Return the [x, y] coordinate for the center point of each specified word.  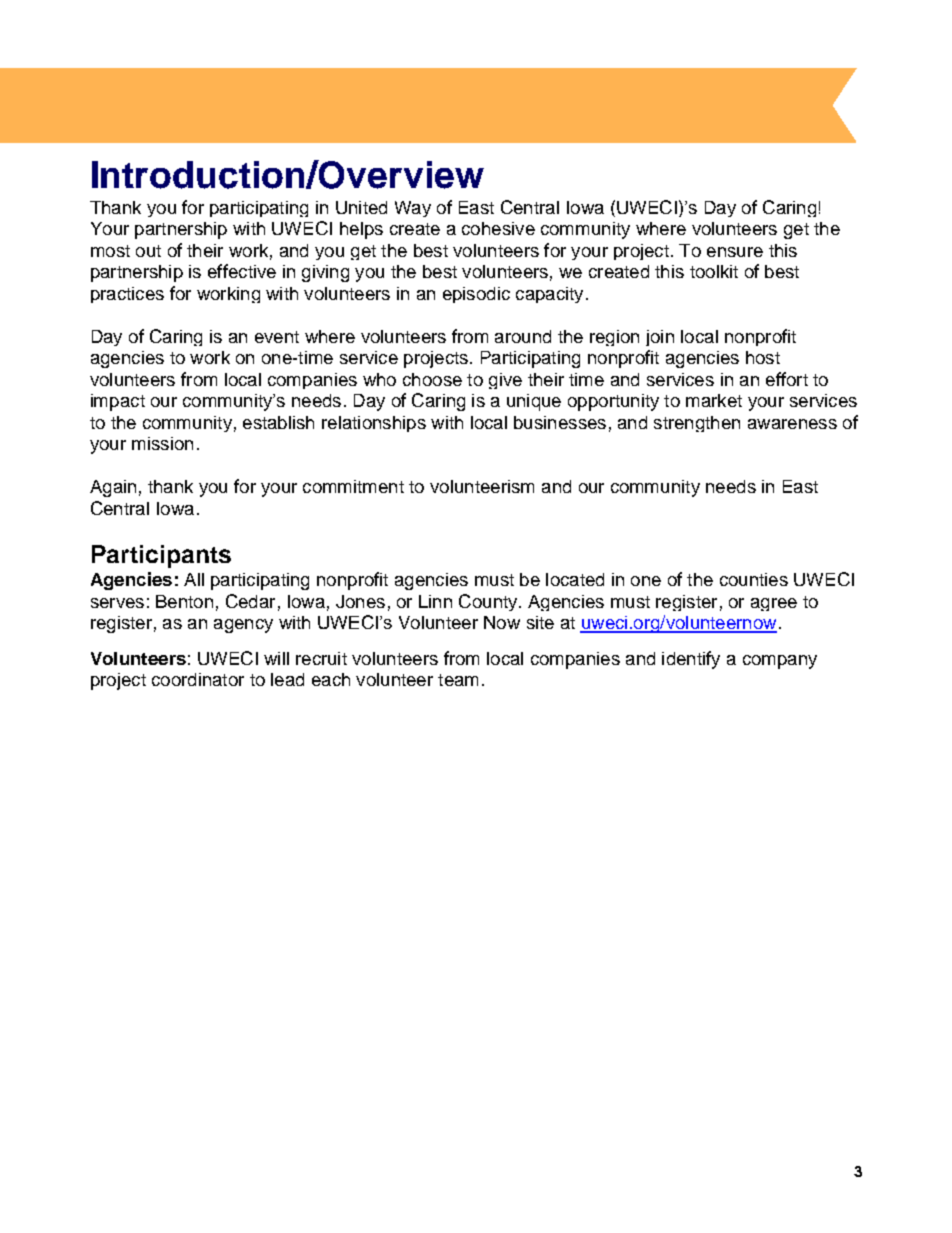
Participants [161, 556]
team [458, 680]
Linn [435, 601]
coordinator [198, 679]
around [523, 336]
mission [162, 443]
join [660, 338]
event [277, 337]
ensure [735, 252]
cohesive [498, 228]
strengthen [697, 424]
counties [754, 579]
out [148, 251]
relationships [374, 424]
